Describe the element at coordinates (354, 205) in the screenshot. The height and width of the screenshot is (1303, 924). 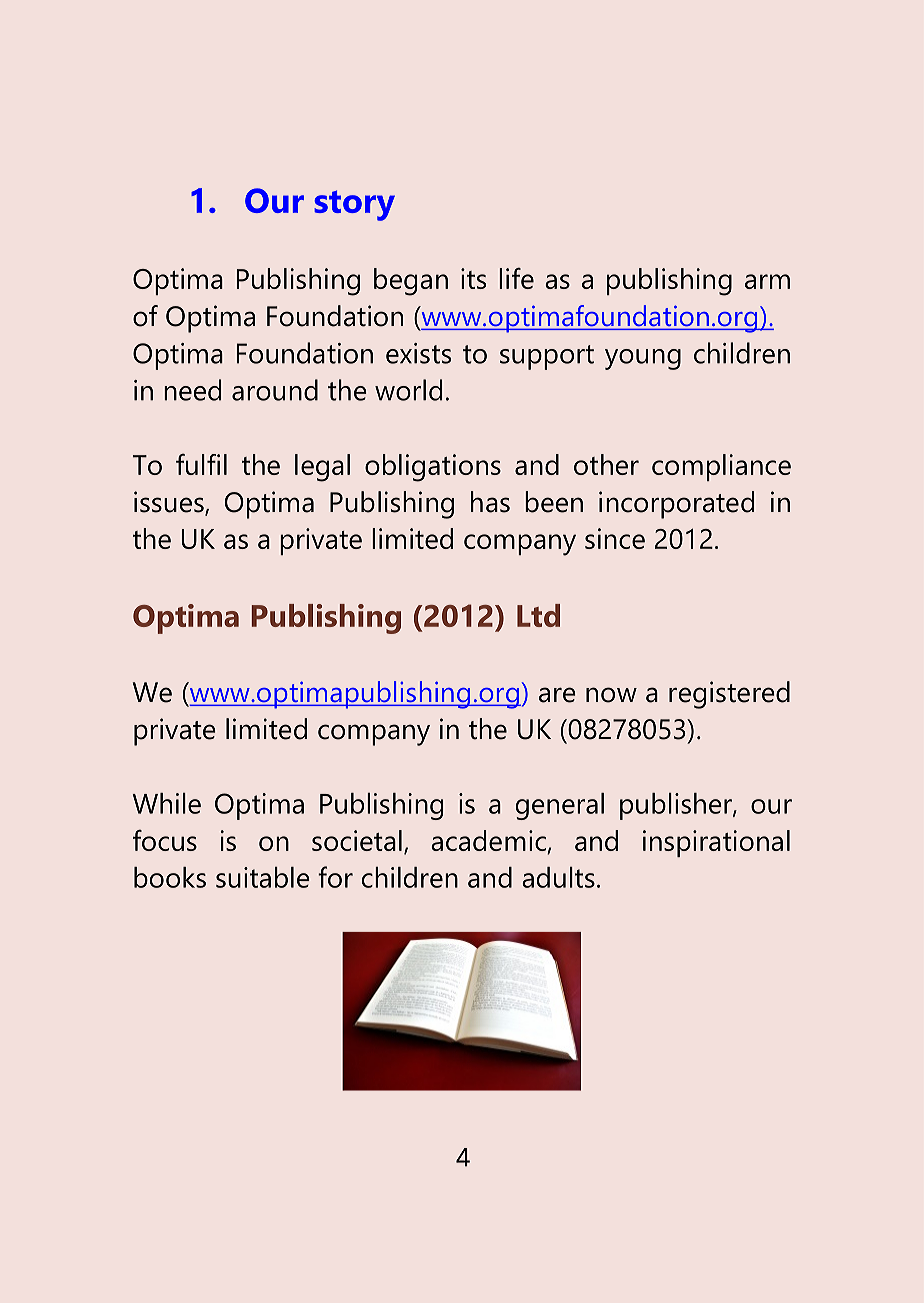
I see `story` at that location.
